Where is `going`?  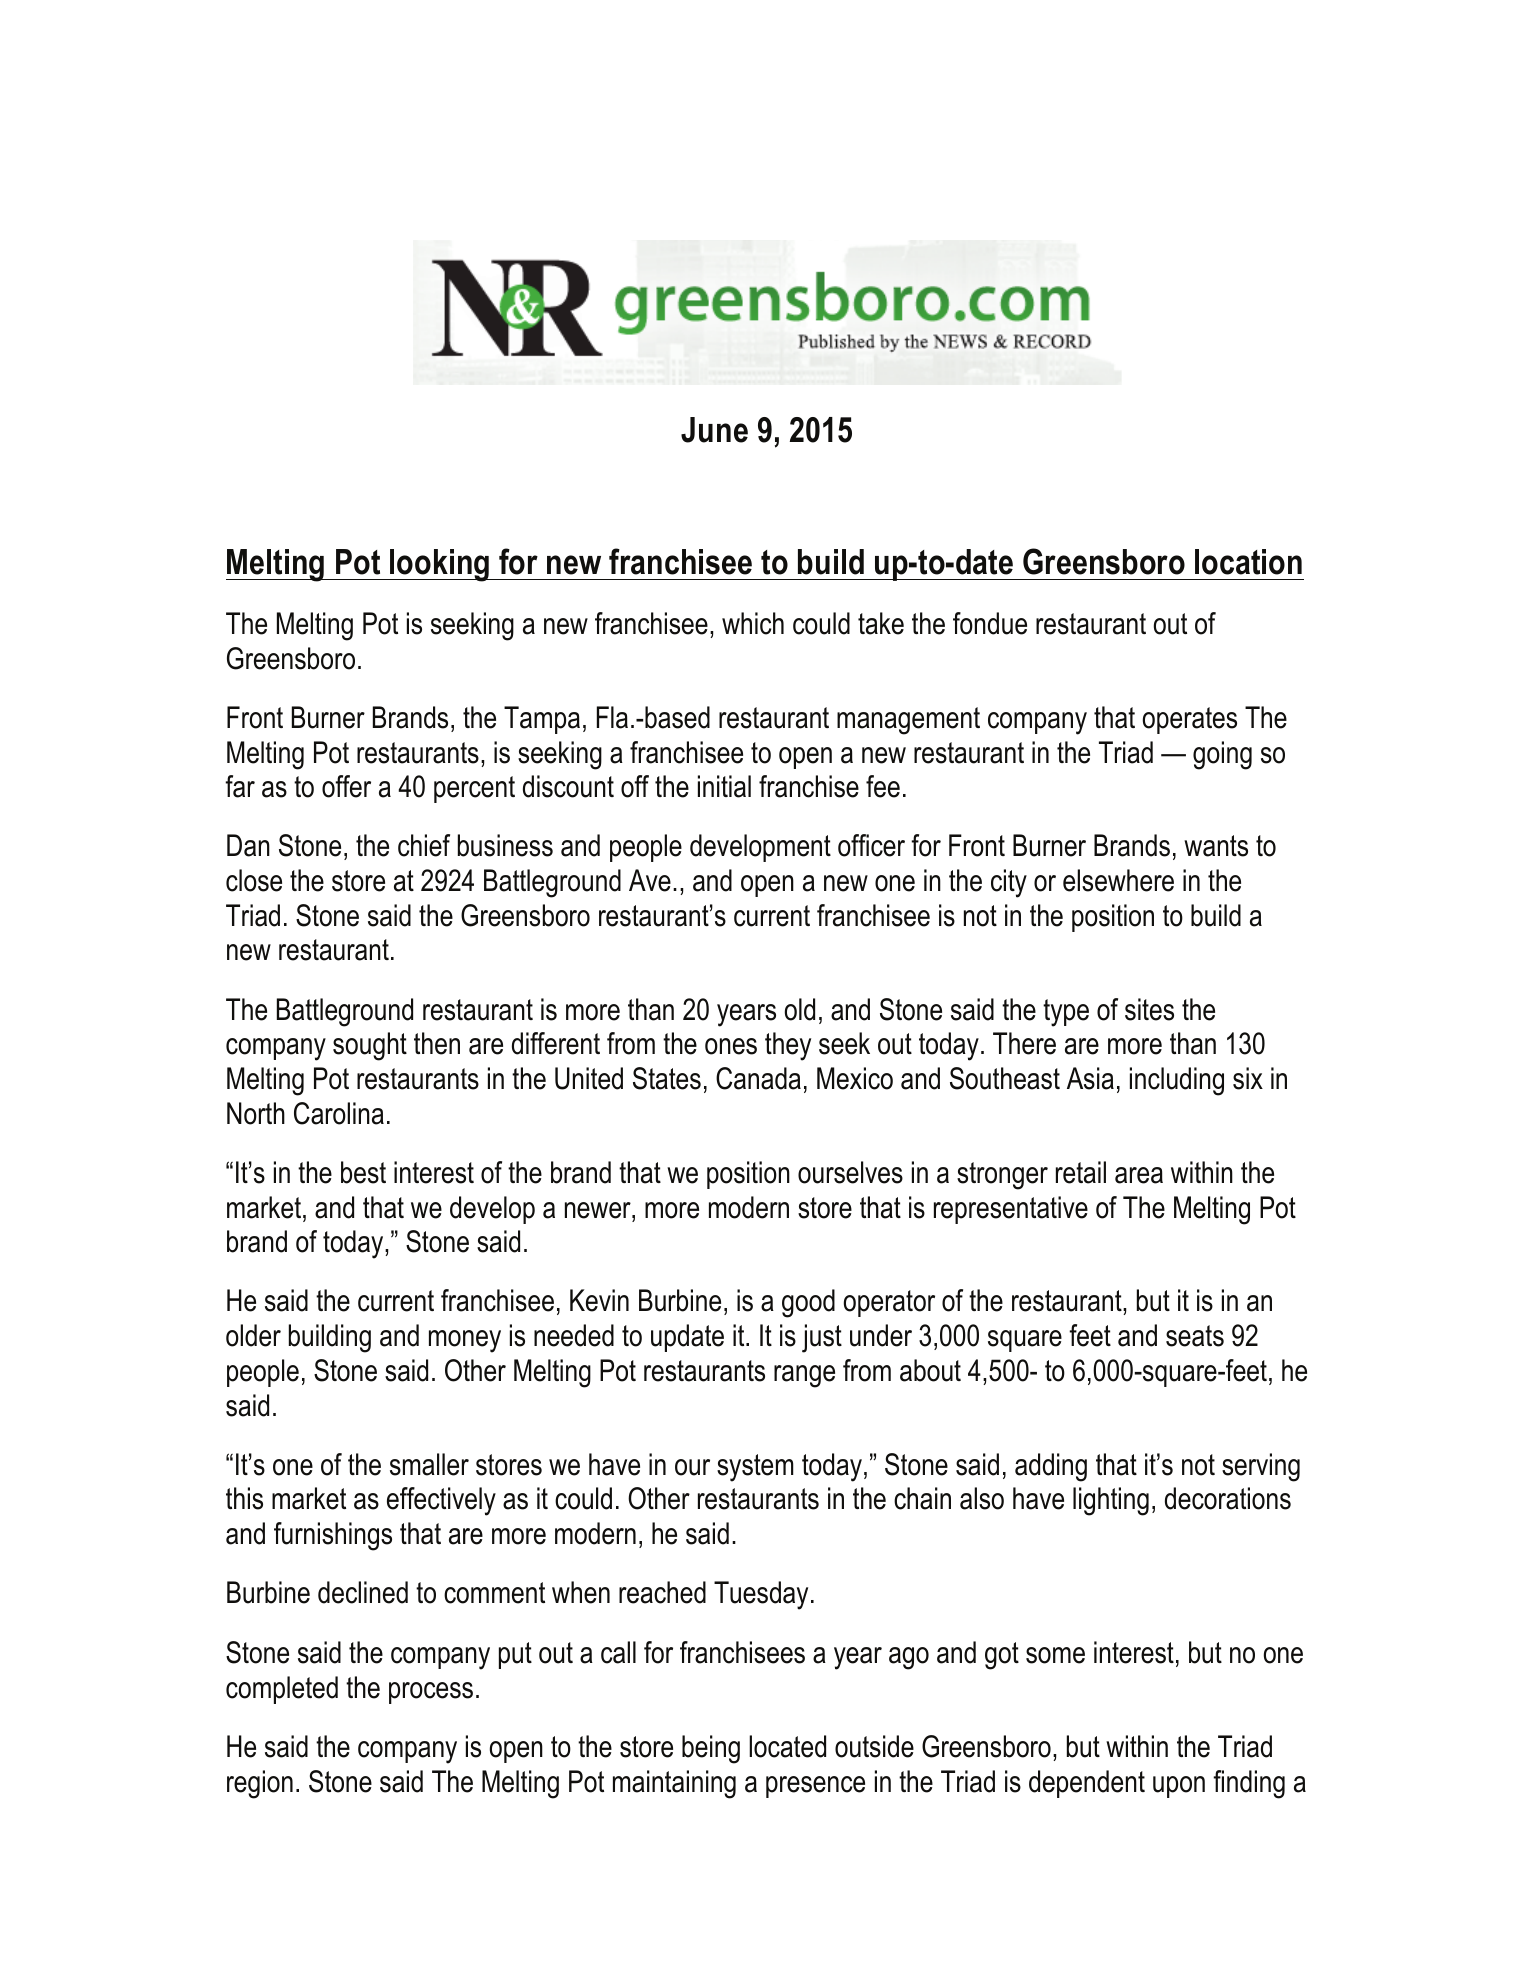 going is located at coordinates (1222, 755).
